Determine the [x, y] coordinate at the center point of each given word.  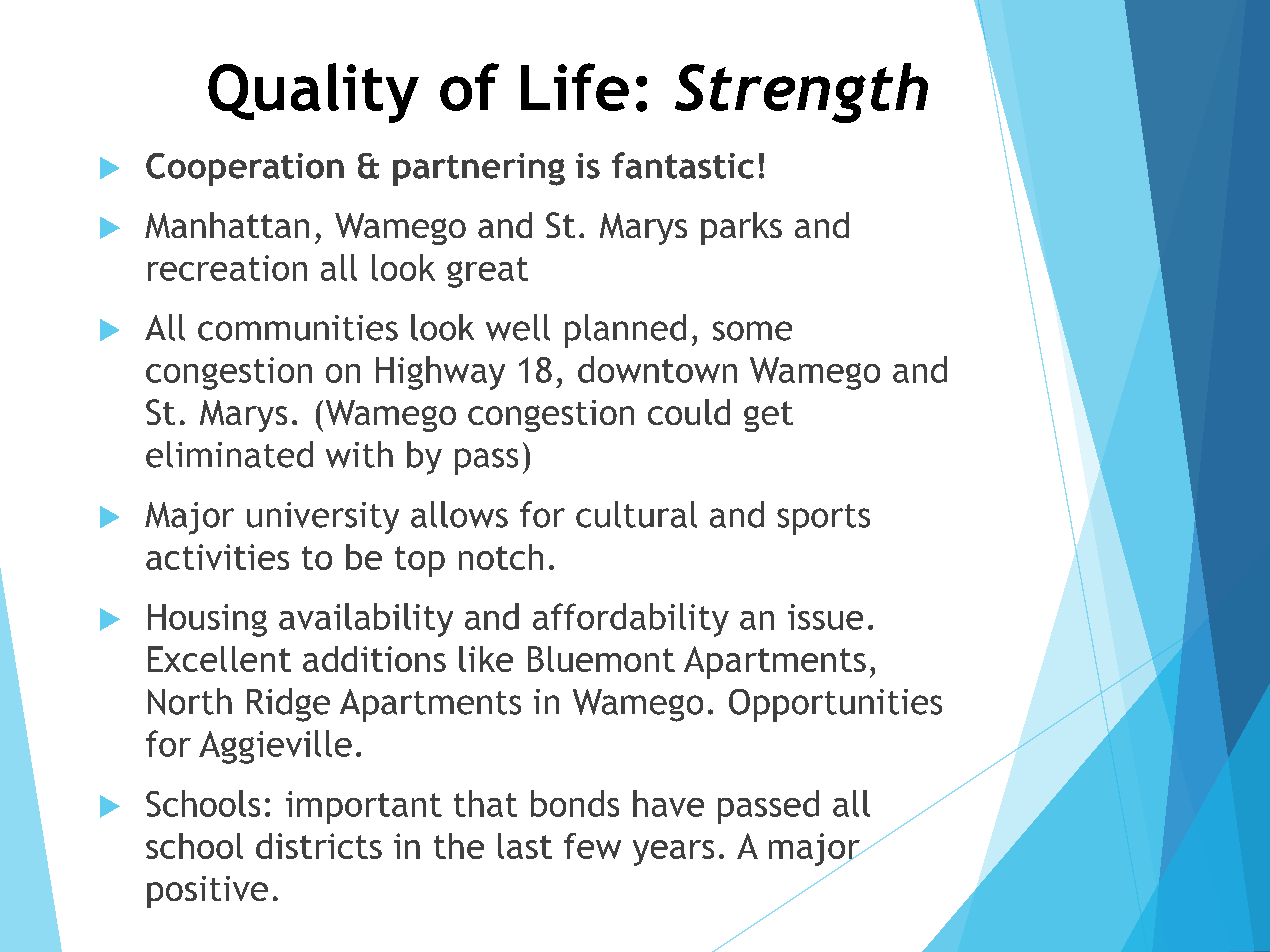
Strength [801, 93]
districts [319, 846]
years [673, 853]
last [525, 846]
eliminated [229, 454]
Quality [313, 93]
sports [823, 519]
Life [575, 87]
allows [459, 514]
